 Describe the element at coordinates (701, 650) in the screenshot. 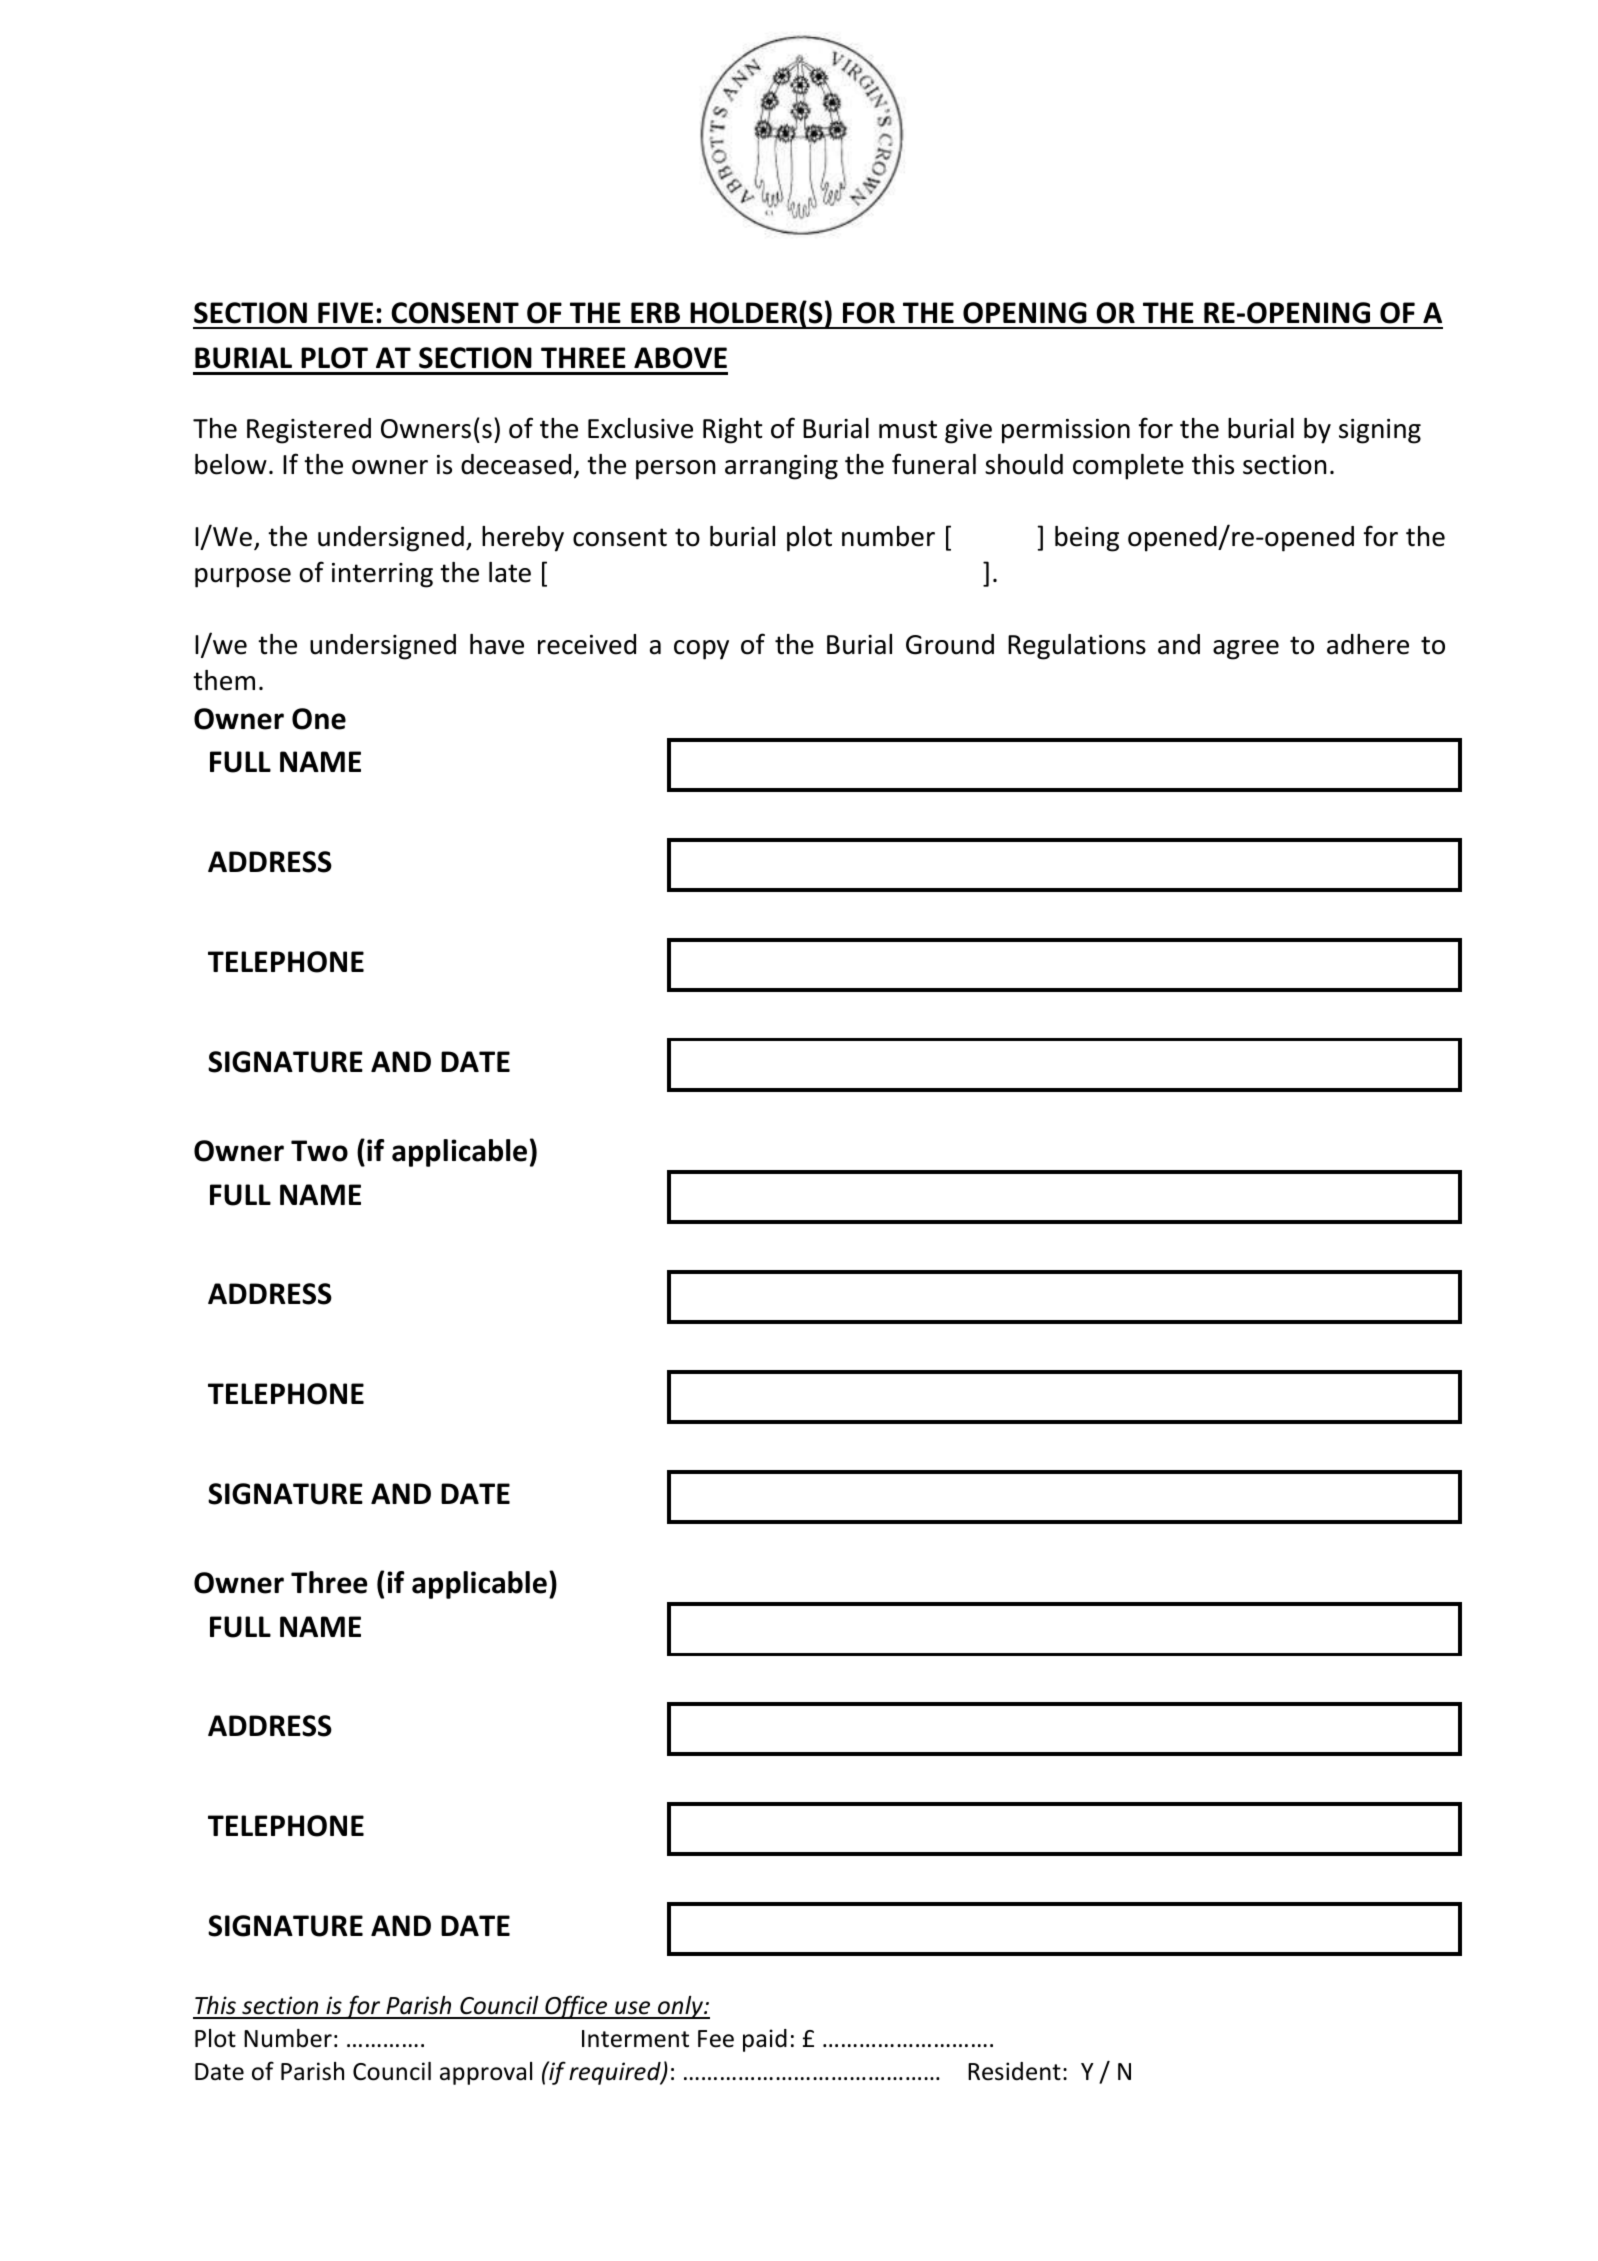

I see `copy` at that location.
